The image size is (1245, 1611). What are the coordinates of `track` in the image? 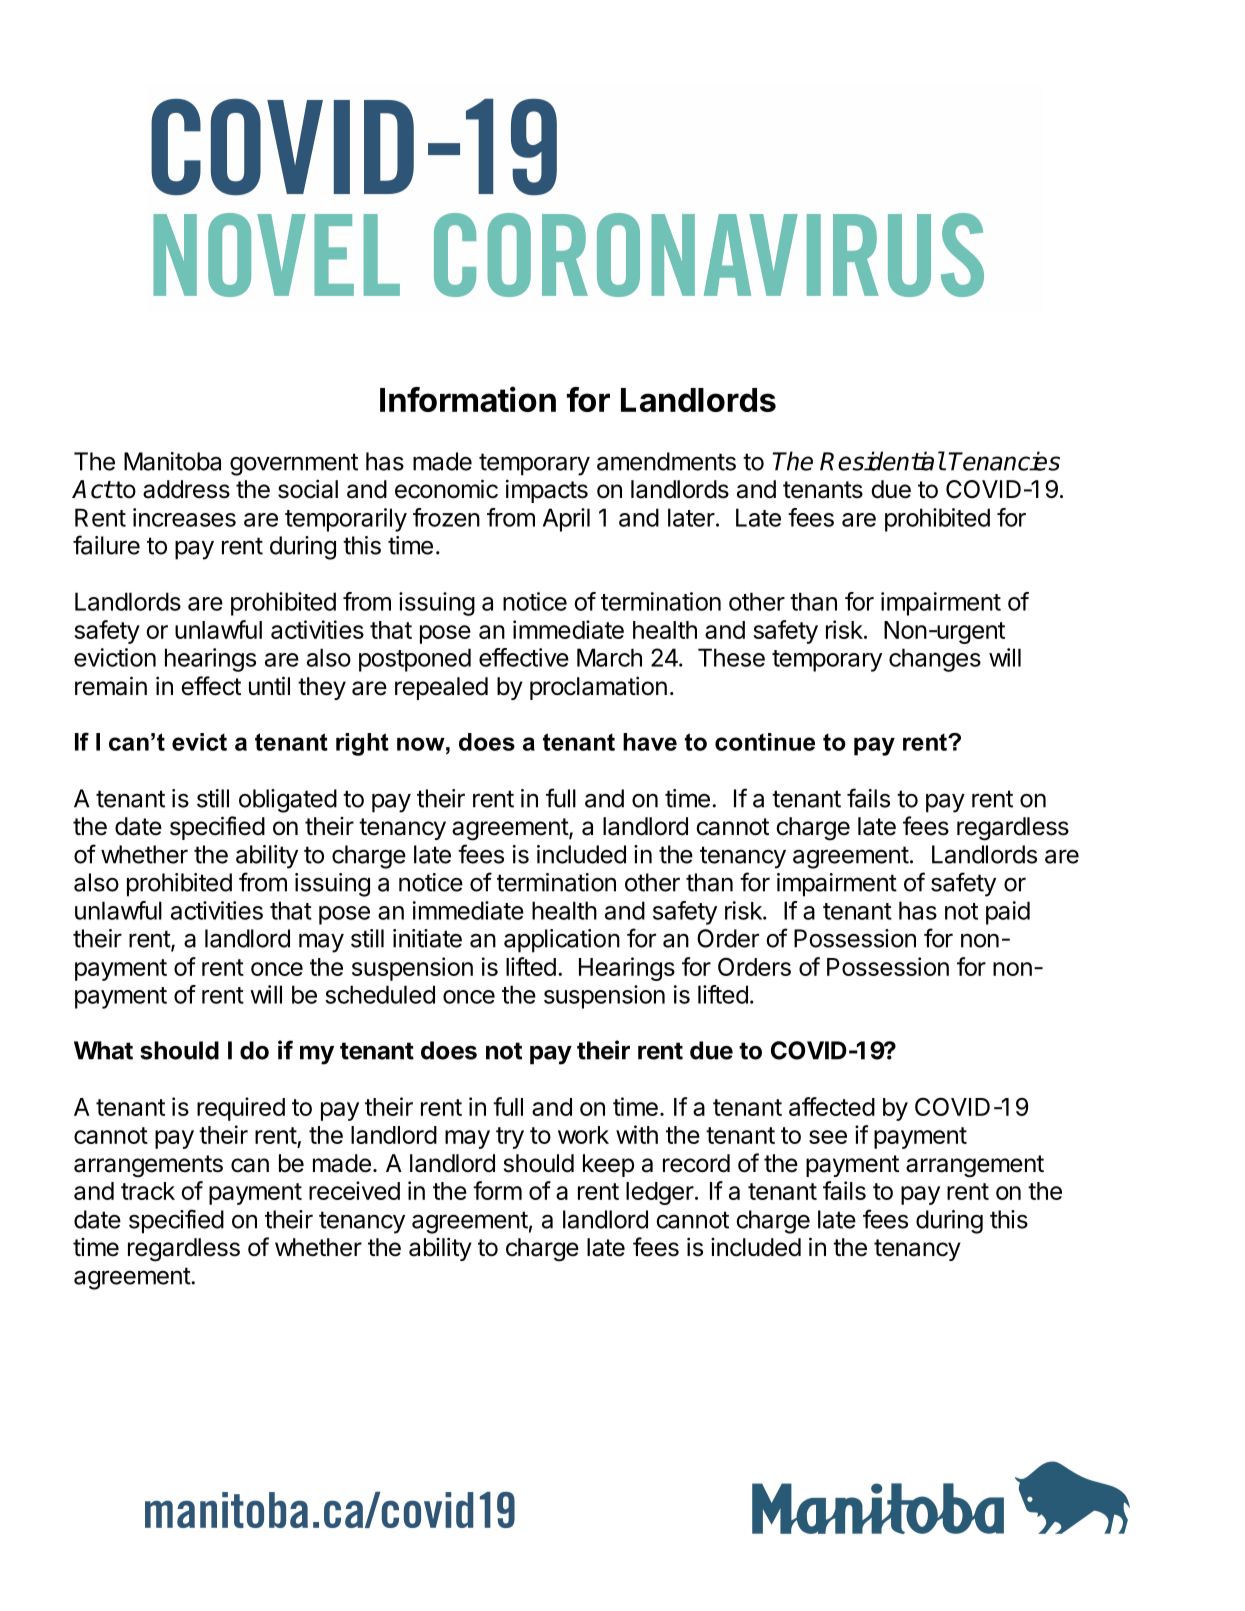 It's located at (148, 1191).
